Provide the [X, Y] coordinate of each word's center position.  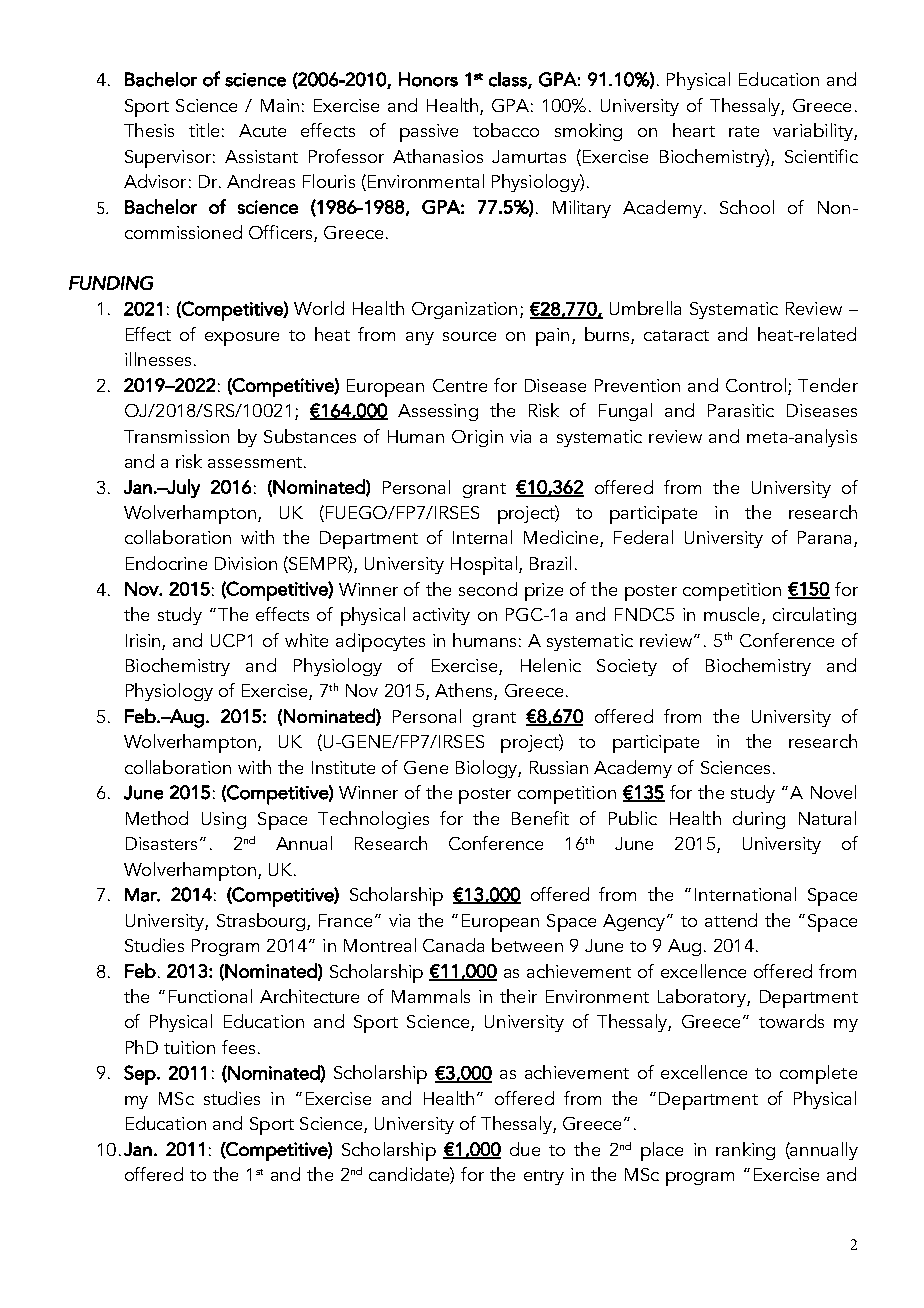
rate [744, 131]
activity [441, 616]
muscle [731, 614]
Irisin [143, 640]
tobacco [506, 130]
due [525, 1149]
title [204, 130]
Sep [141, 1075]
